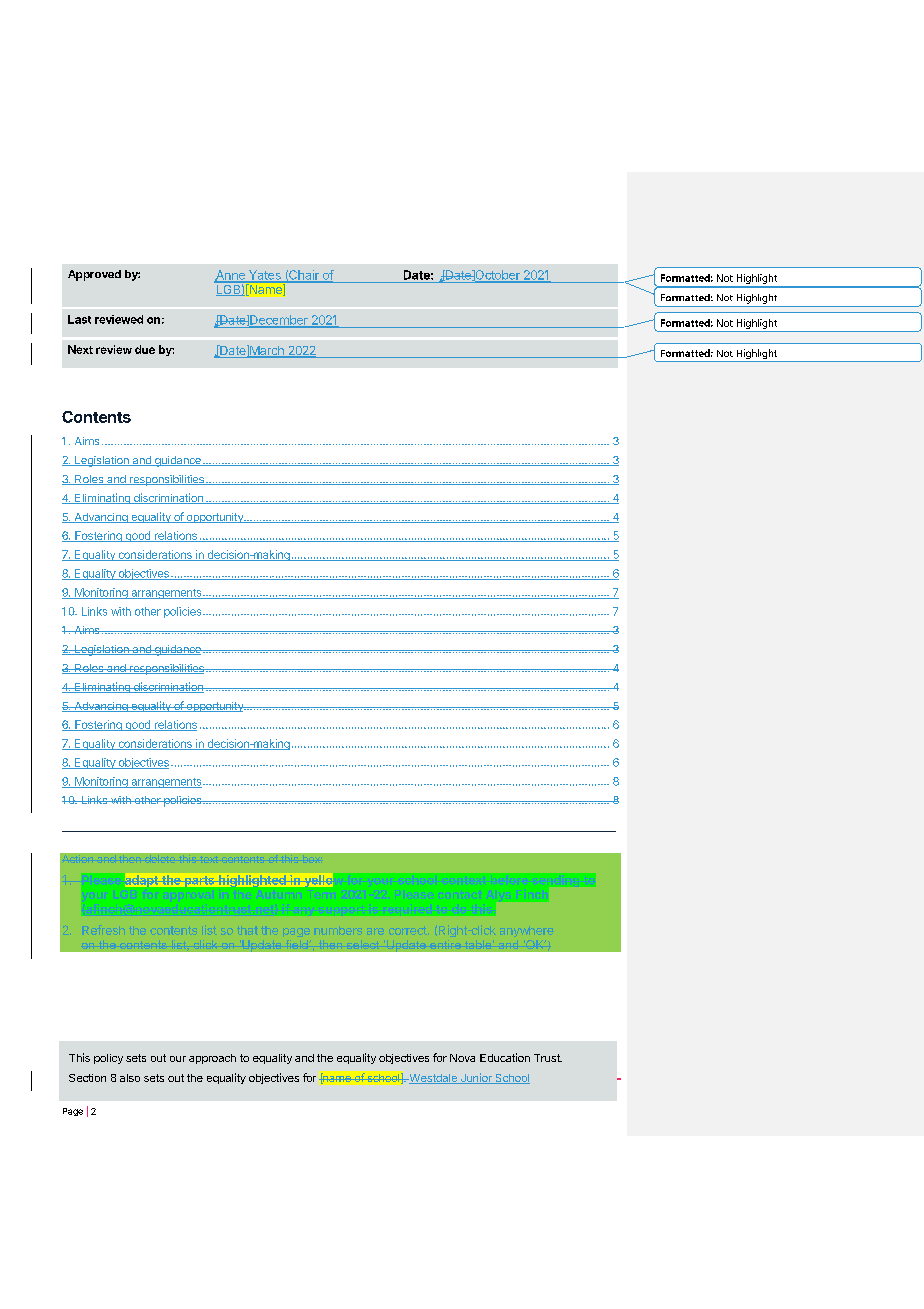 The width and height of the document is (924, 1309). I want to click on approach, so click(212, 1059).
